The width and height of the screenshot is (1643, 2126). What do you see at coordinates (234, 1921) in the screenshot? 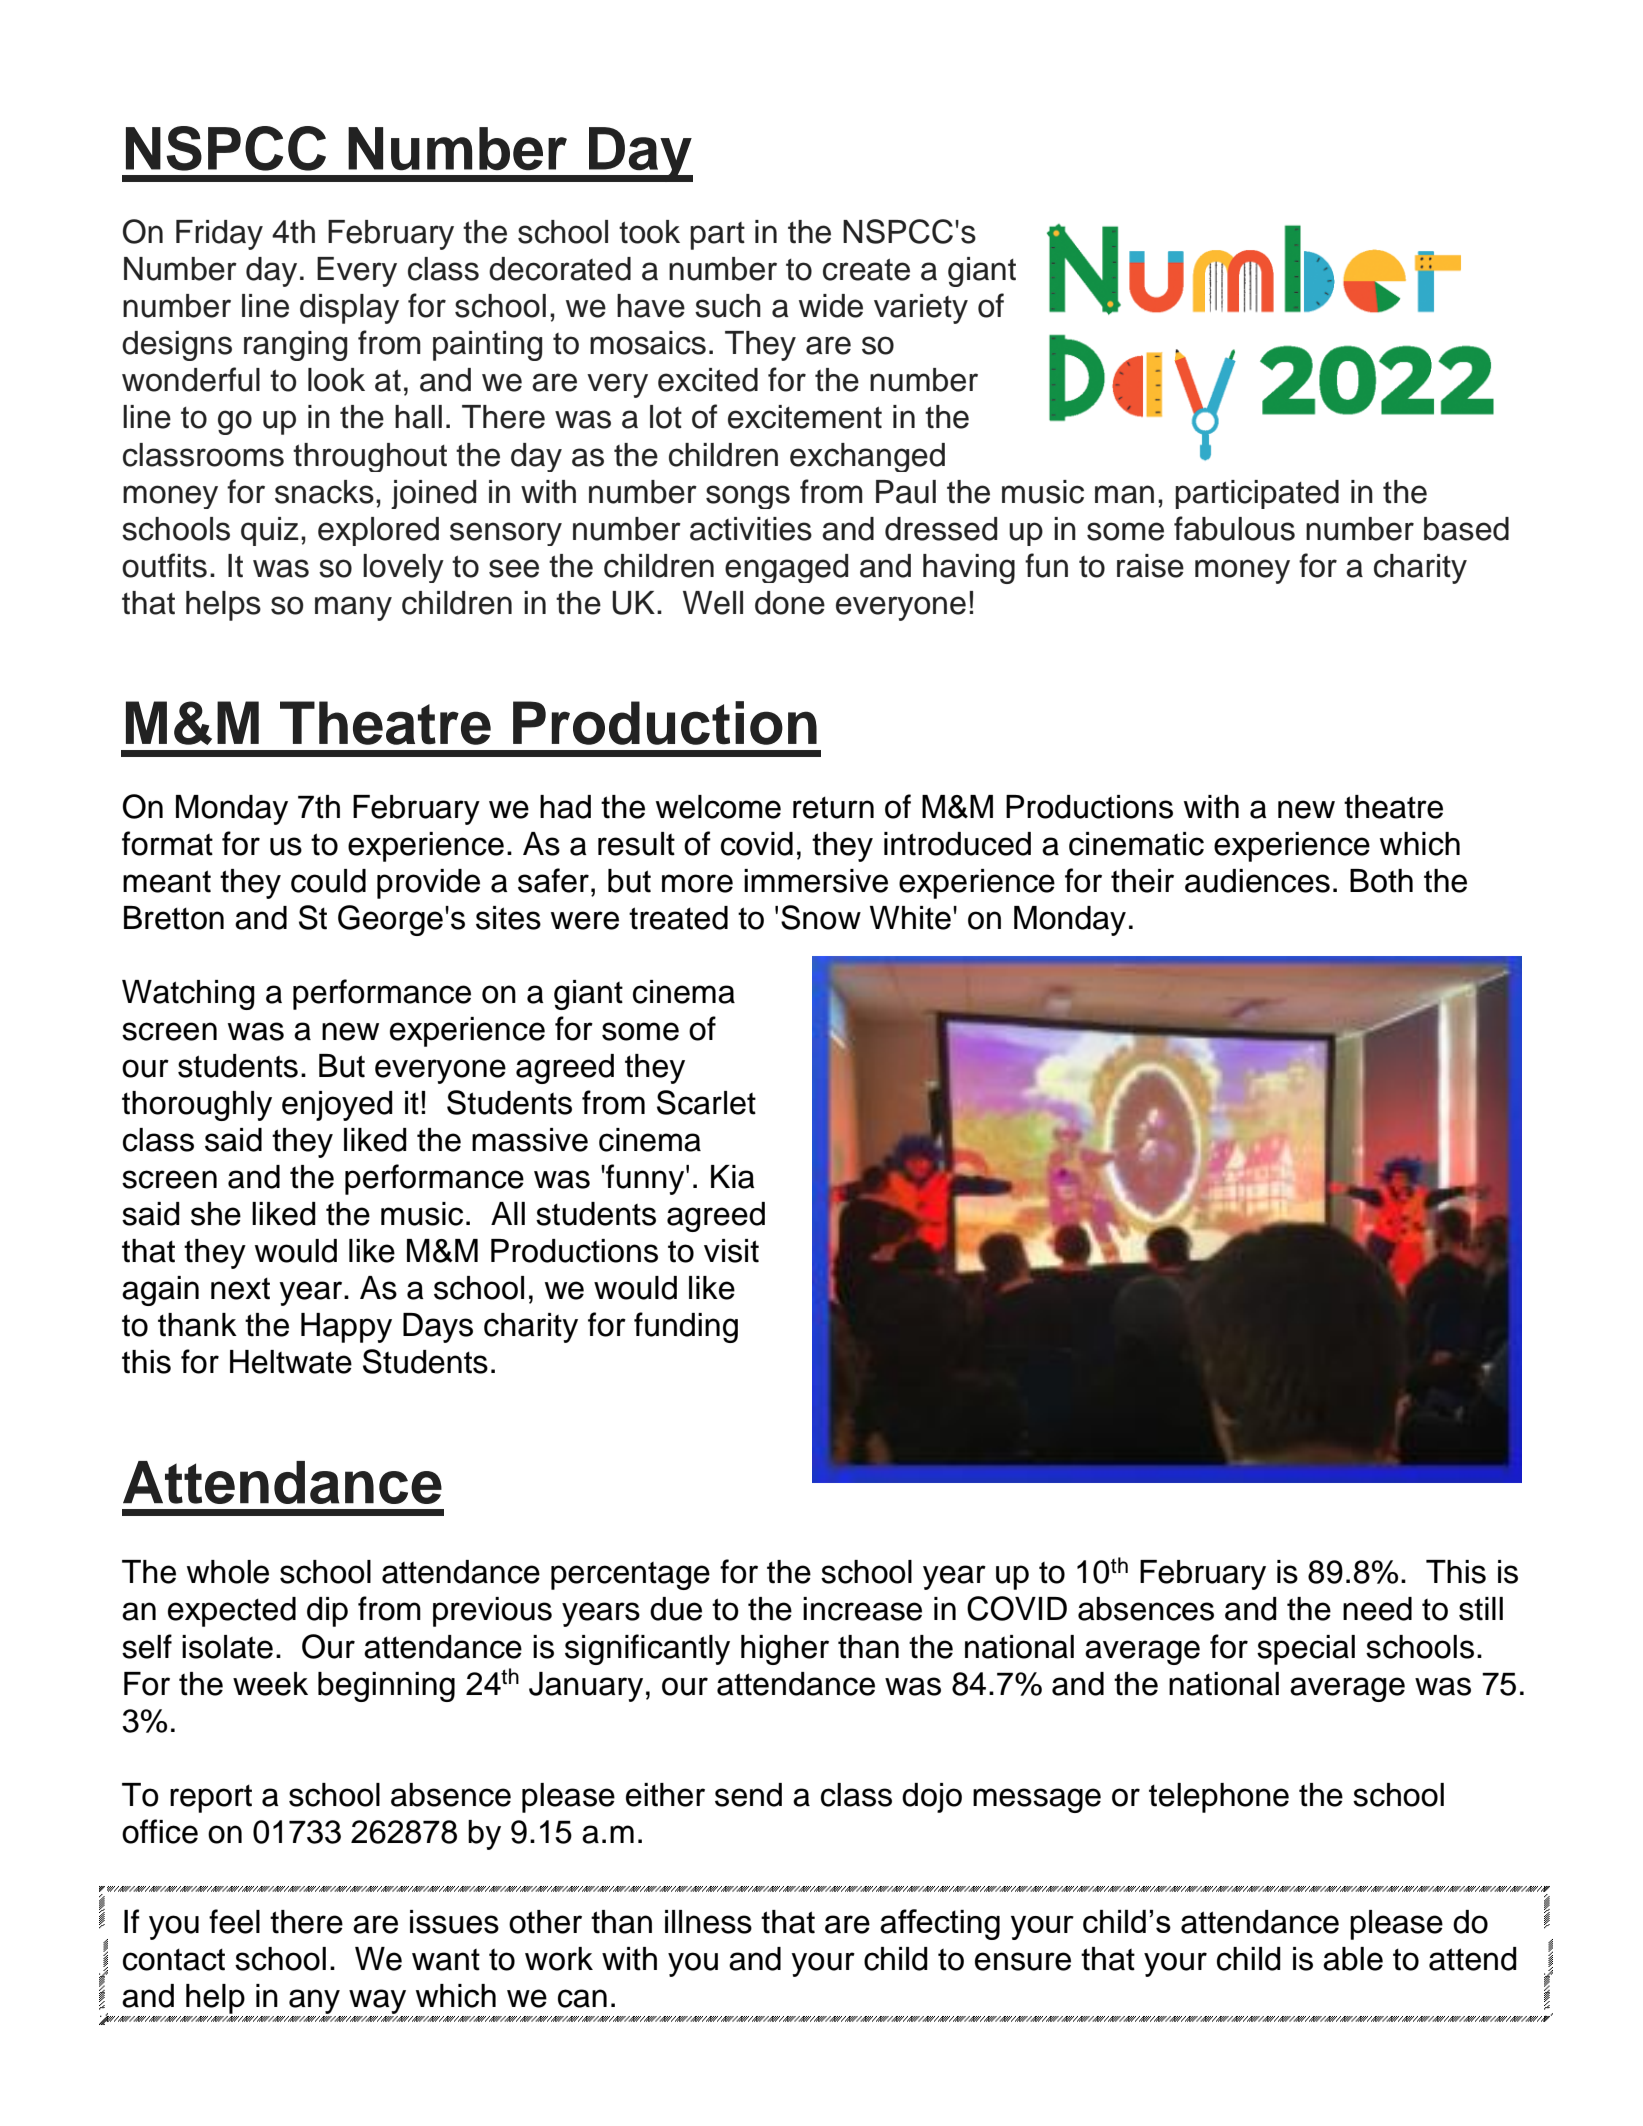
I see `feel` at bounding box center [234, 1921].
